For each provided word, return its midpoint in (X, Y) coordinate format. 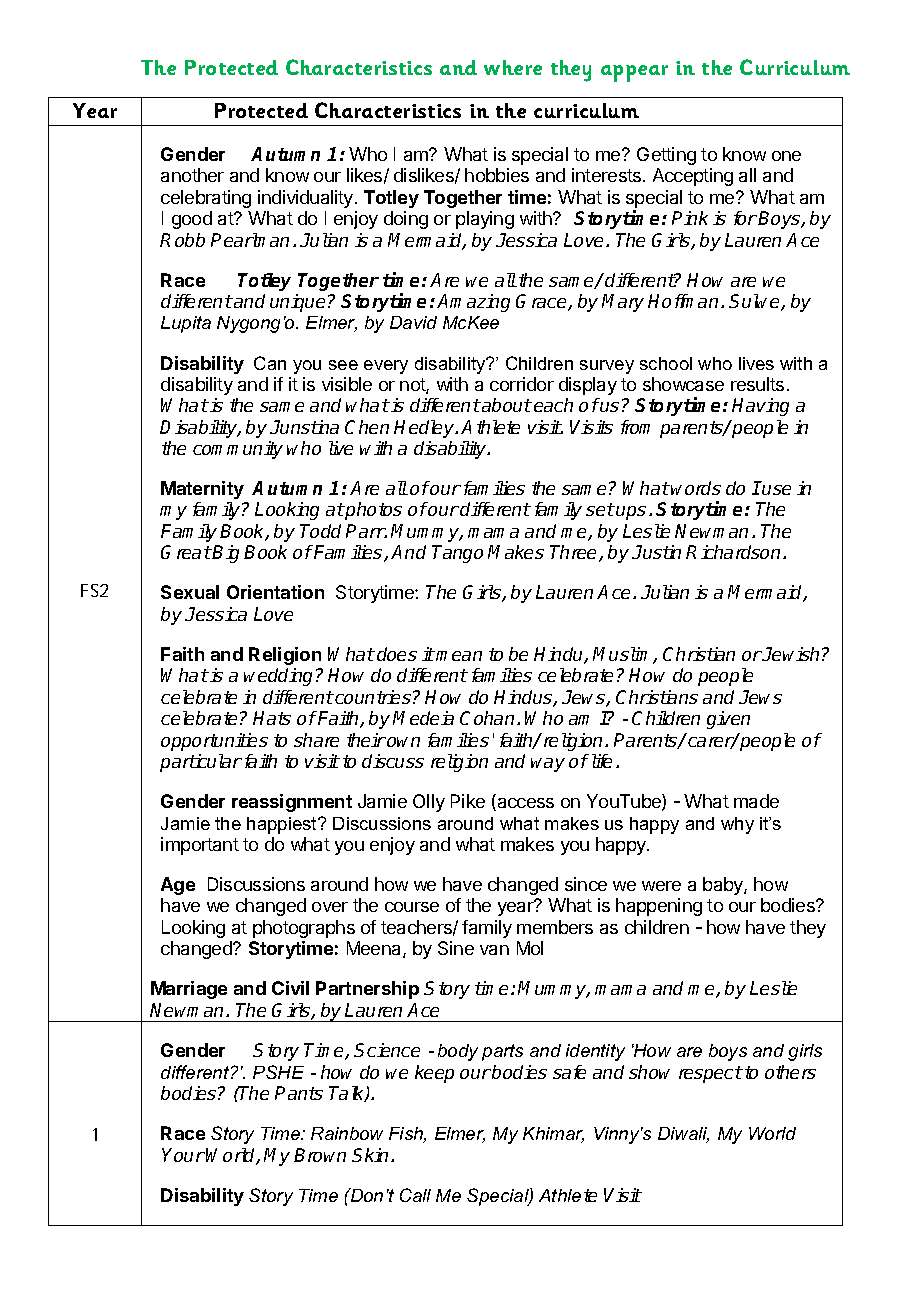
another (192, 175)
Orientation (275, 592)
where (513, 67)
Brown (320, 1155)
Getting (666, 156)
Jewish (790, 654)
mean (459, 656)
